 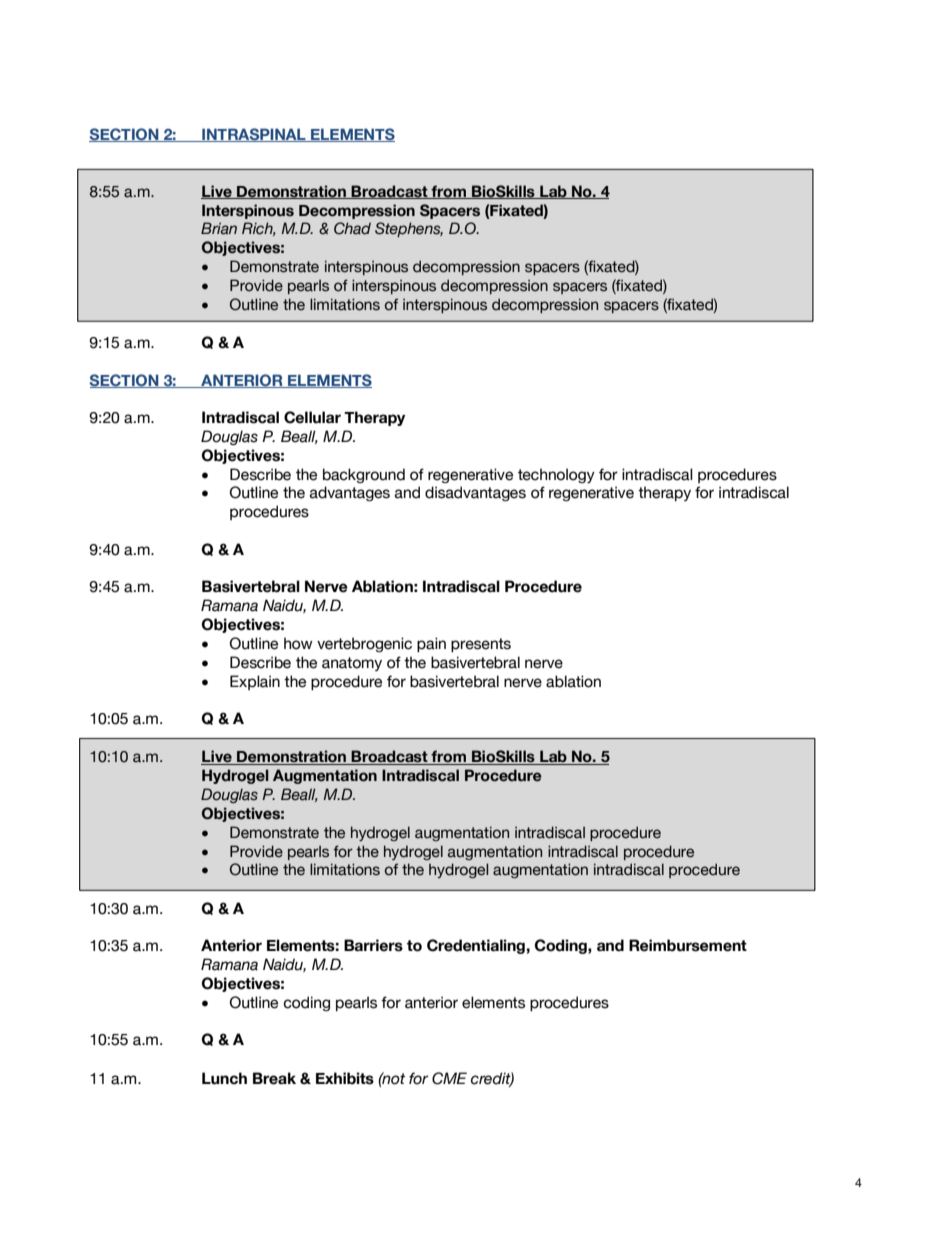 What do you see at coordinates (352, 664) in the screenshot?
I see `anatomy` at bounding box center [352, 664].
